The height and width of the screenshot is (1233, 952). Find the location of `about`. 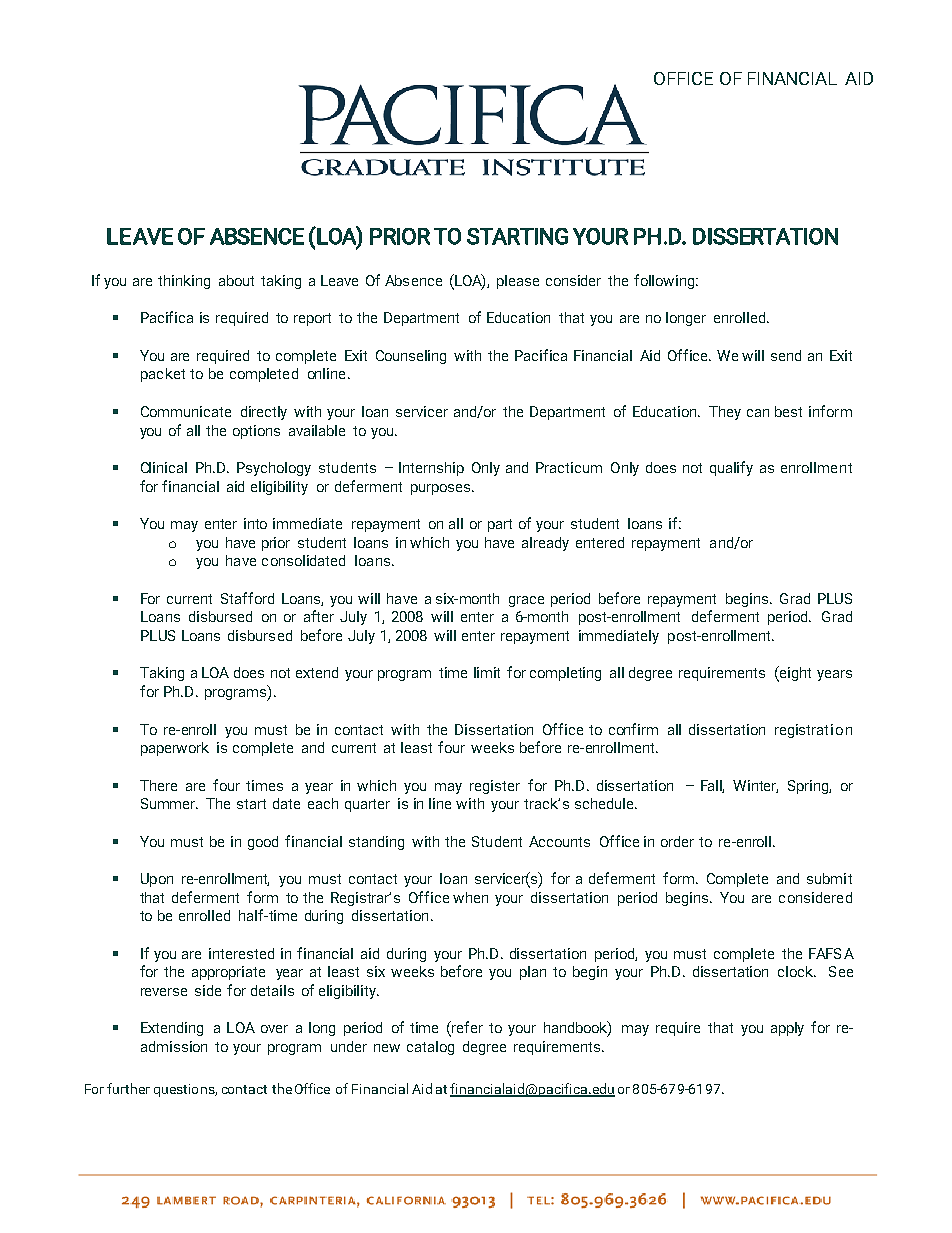

about is located at coordinates (236, 280).
